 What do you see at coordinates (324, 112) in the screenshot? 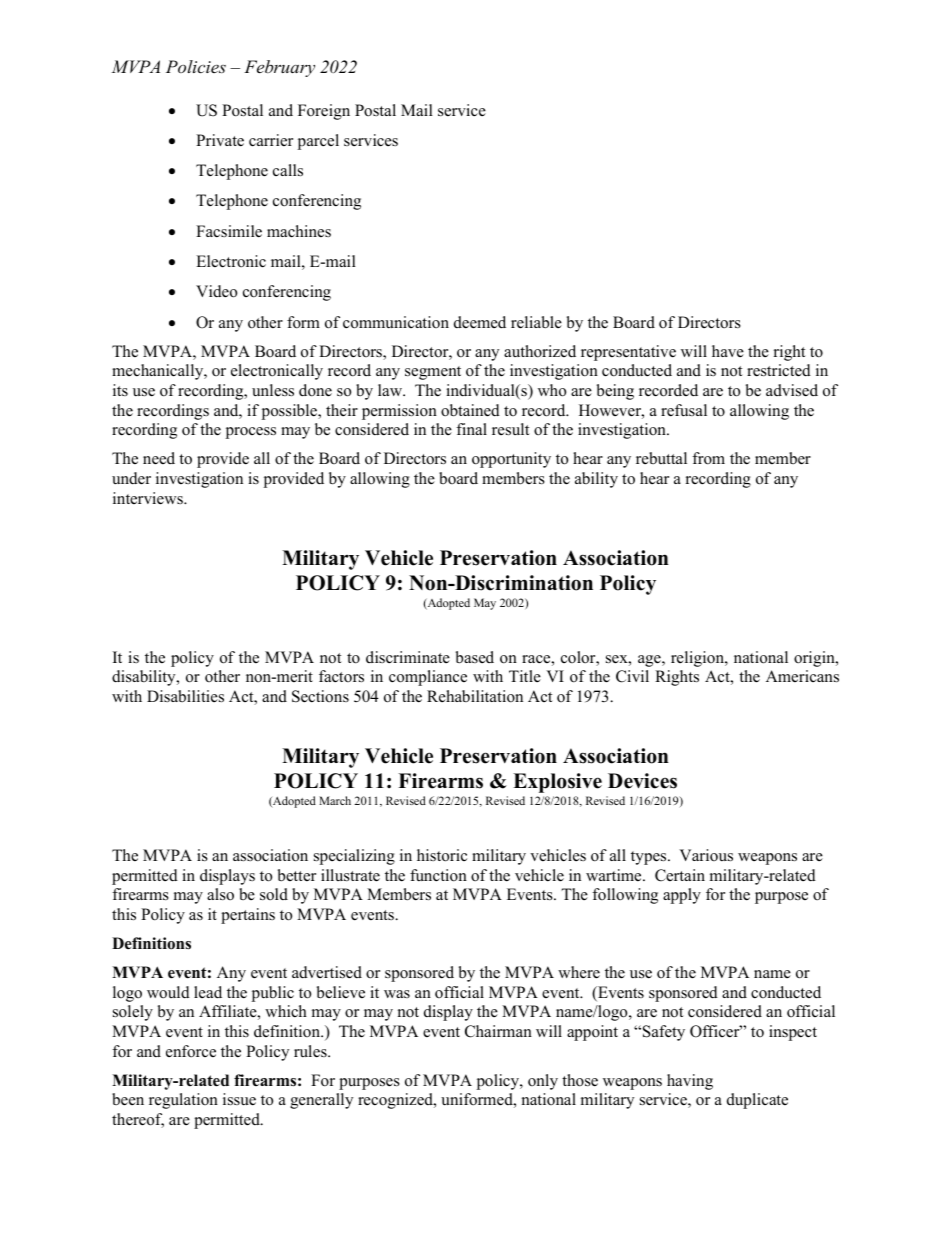
I see `Foreign` at bounding box center [324, 112].
